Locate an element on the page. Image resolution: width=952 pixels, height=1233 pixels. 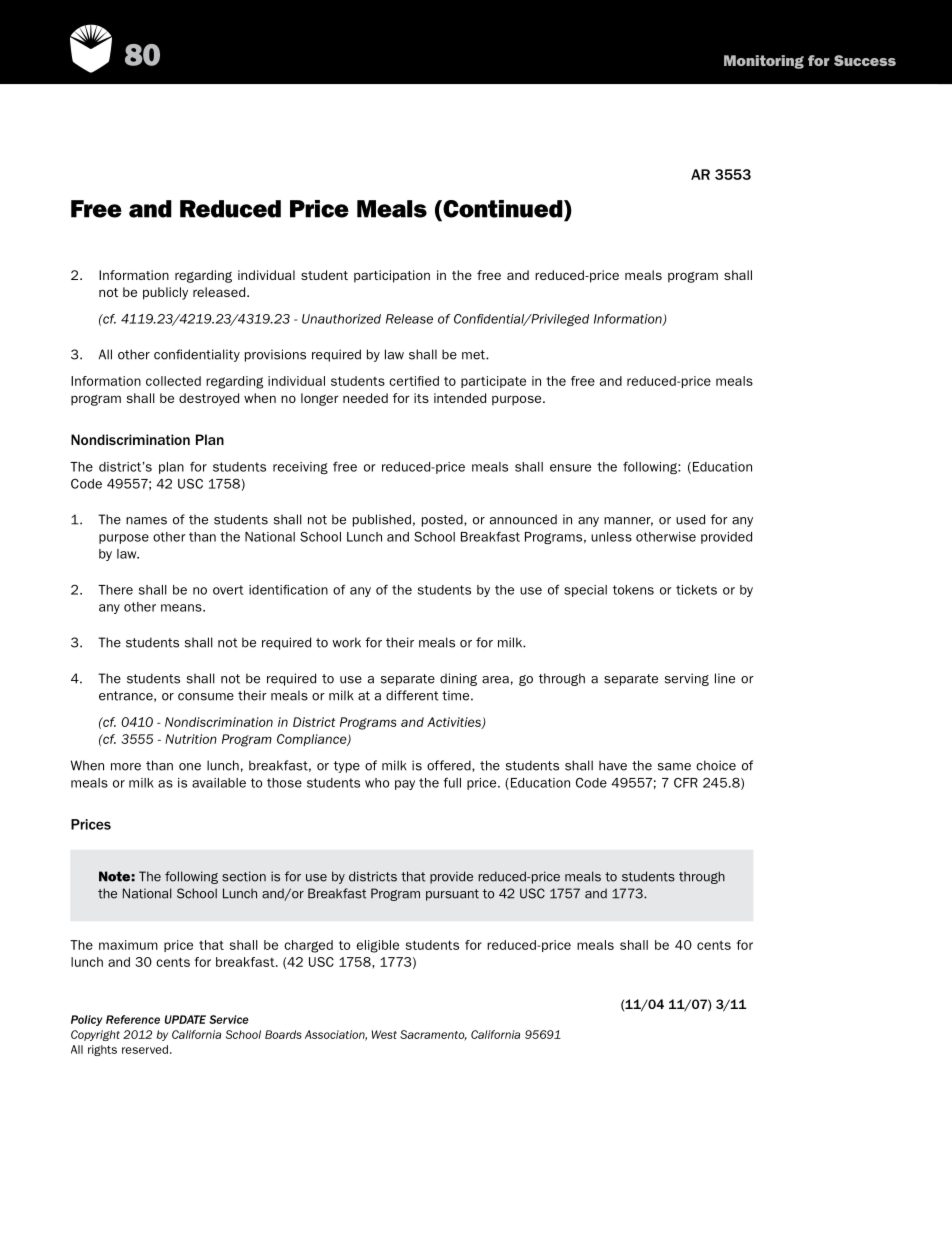
Monitoring is located at coordinates (764, 62).
